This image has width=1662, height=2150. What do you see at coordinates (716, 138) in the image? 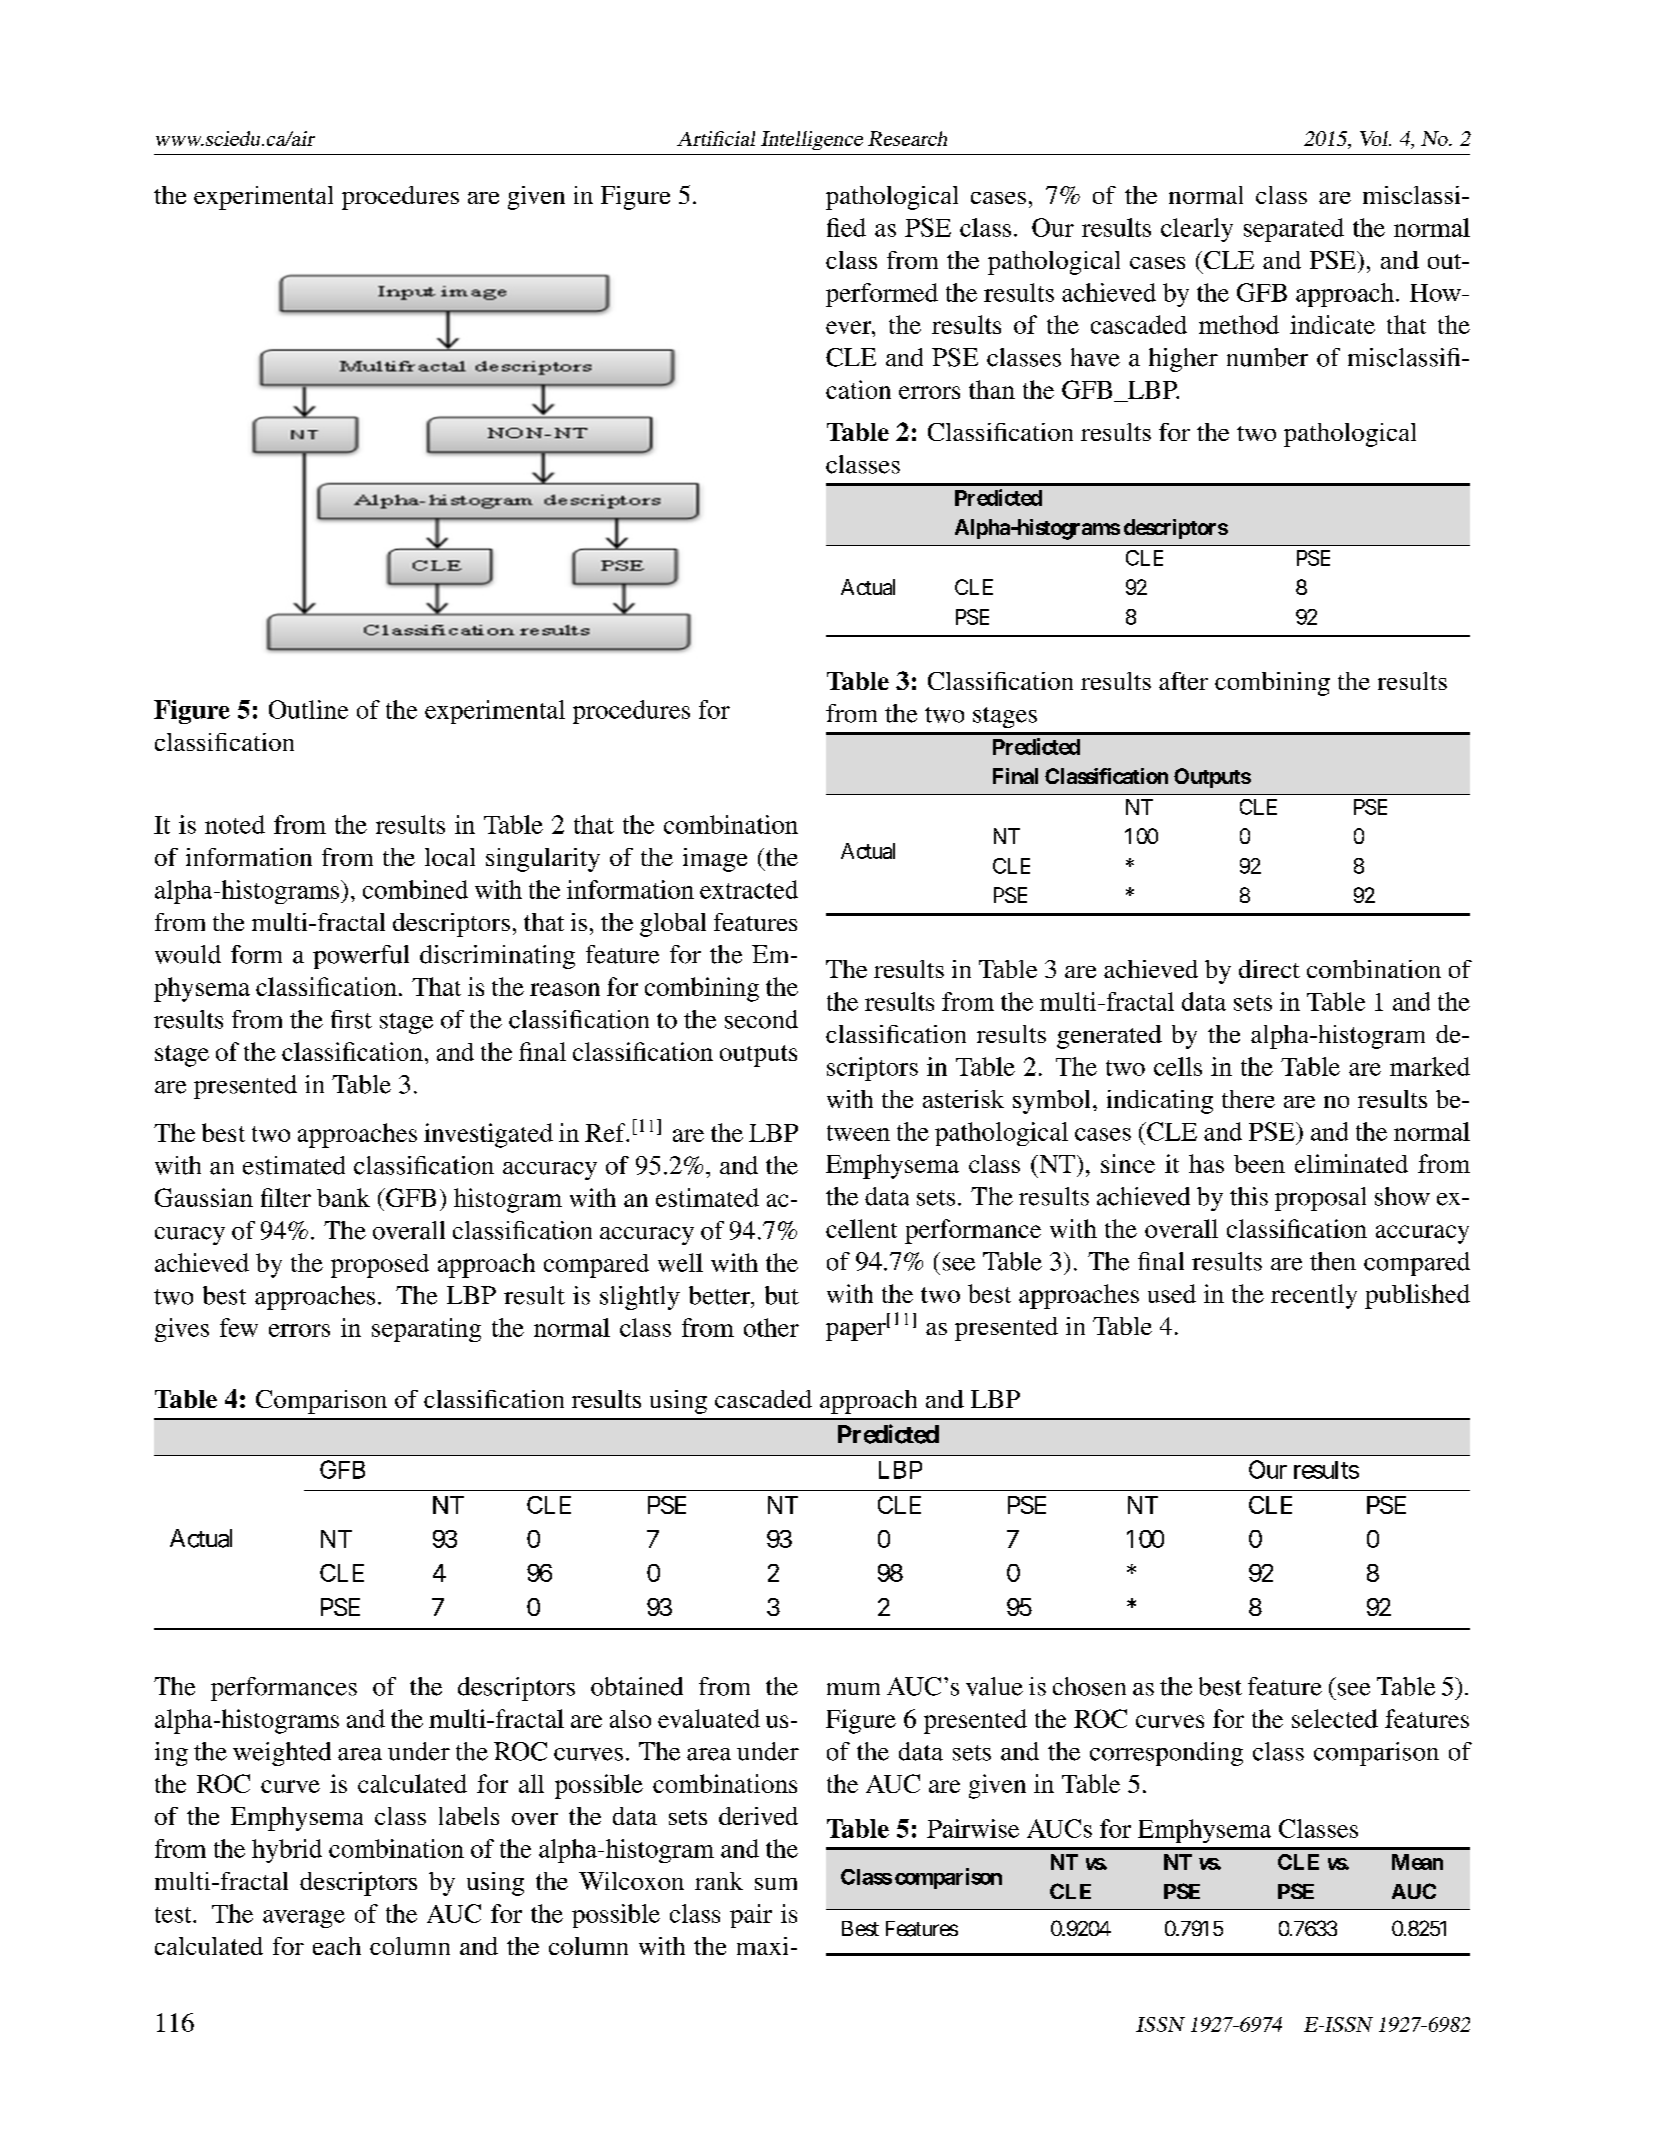
I see `Artificial` at bounding box center [716, 138].
